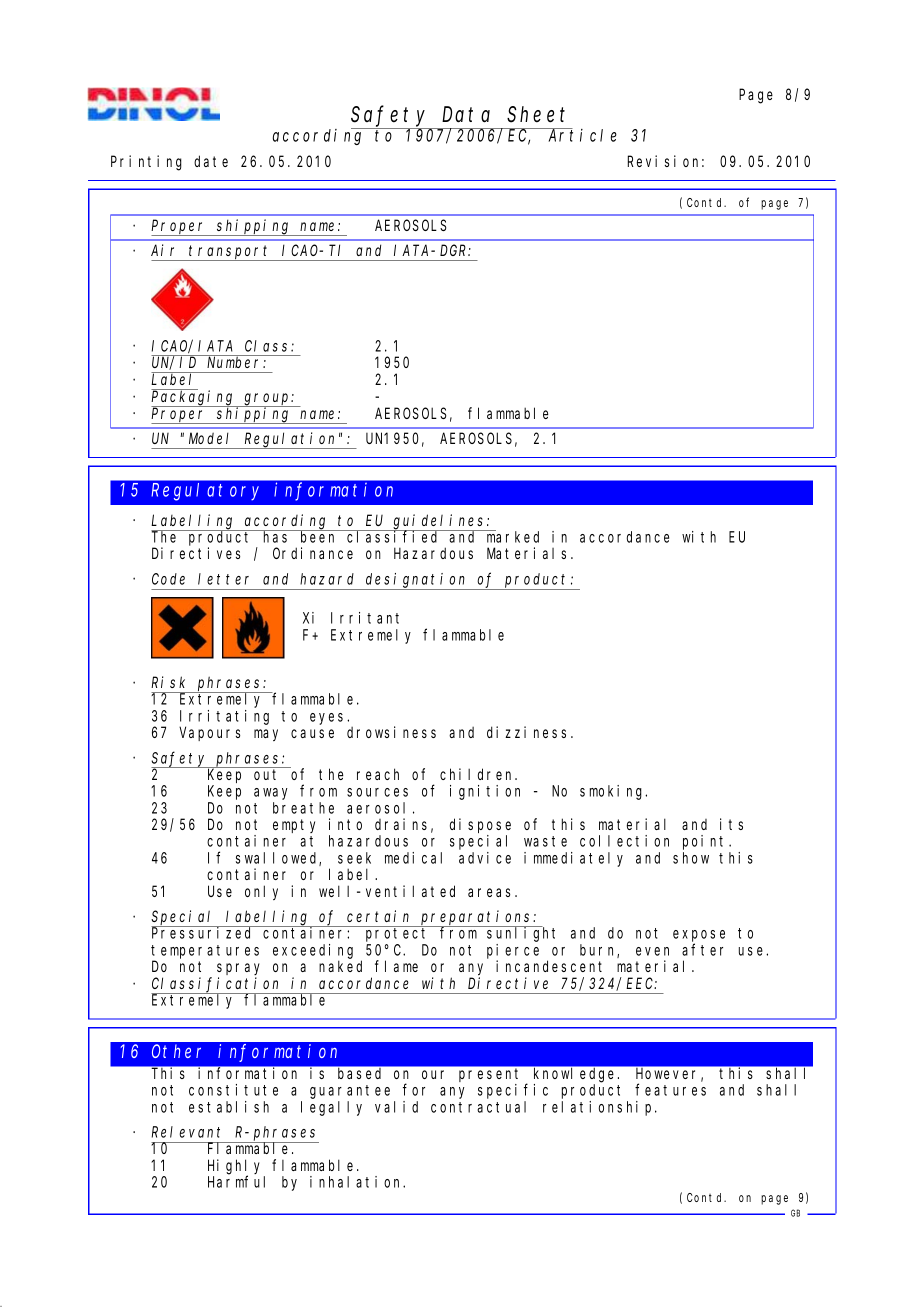 The image size is (924, 1308). What do you see at coordinates (234, 1167) in the page?
I see `Highly` at bounding box center [234, 1167].
